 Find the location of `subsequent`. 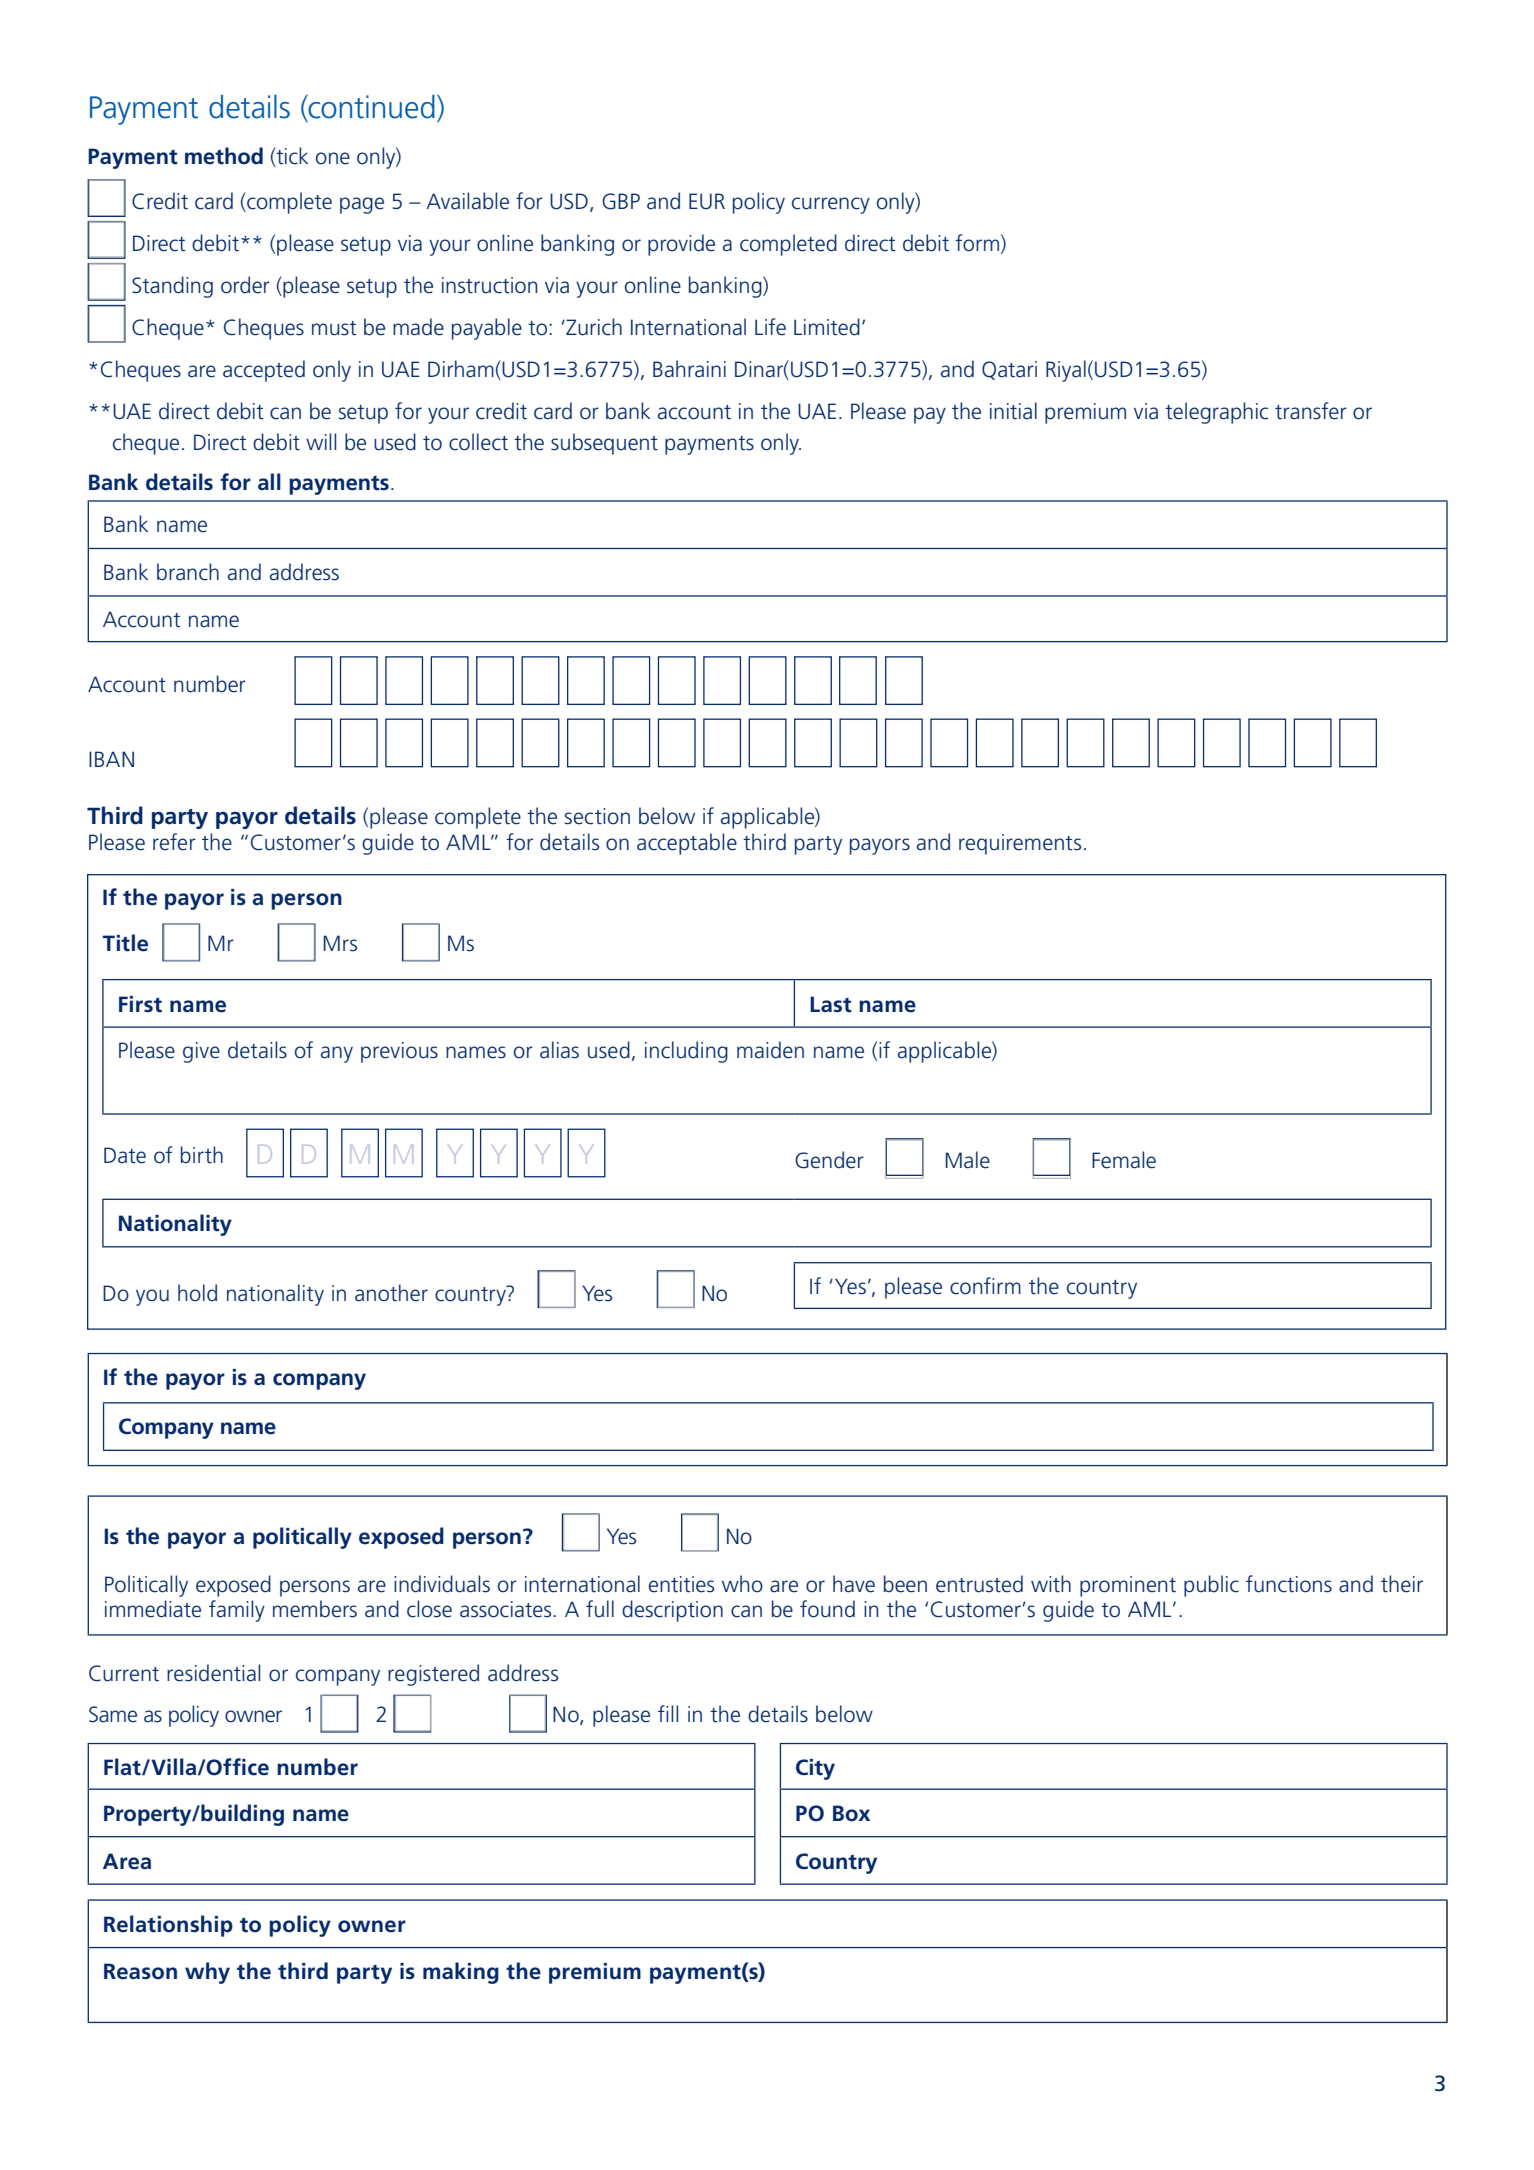

subsequent is located at coordinates (604, 444).
